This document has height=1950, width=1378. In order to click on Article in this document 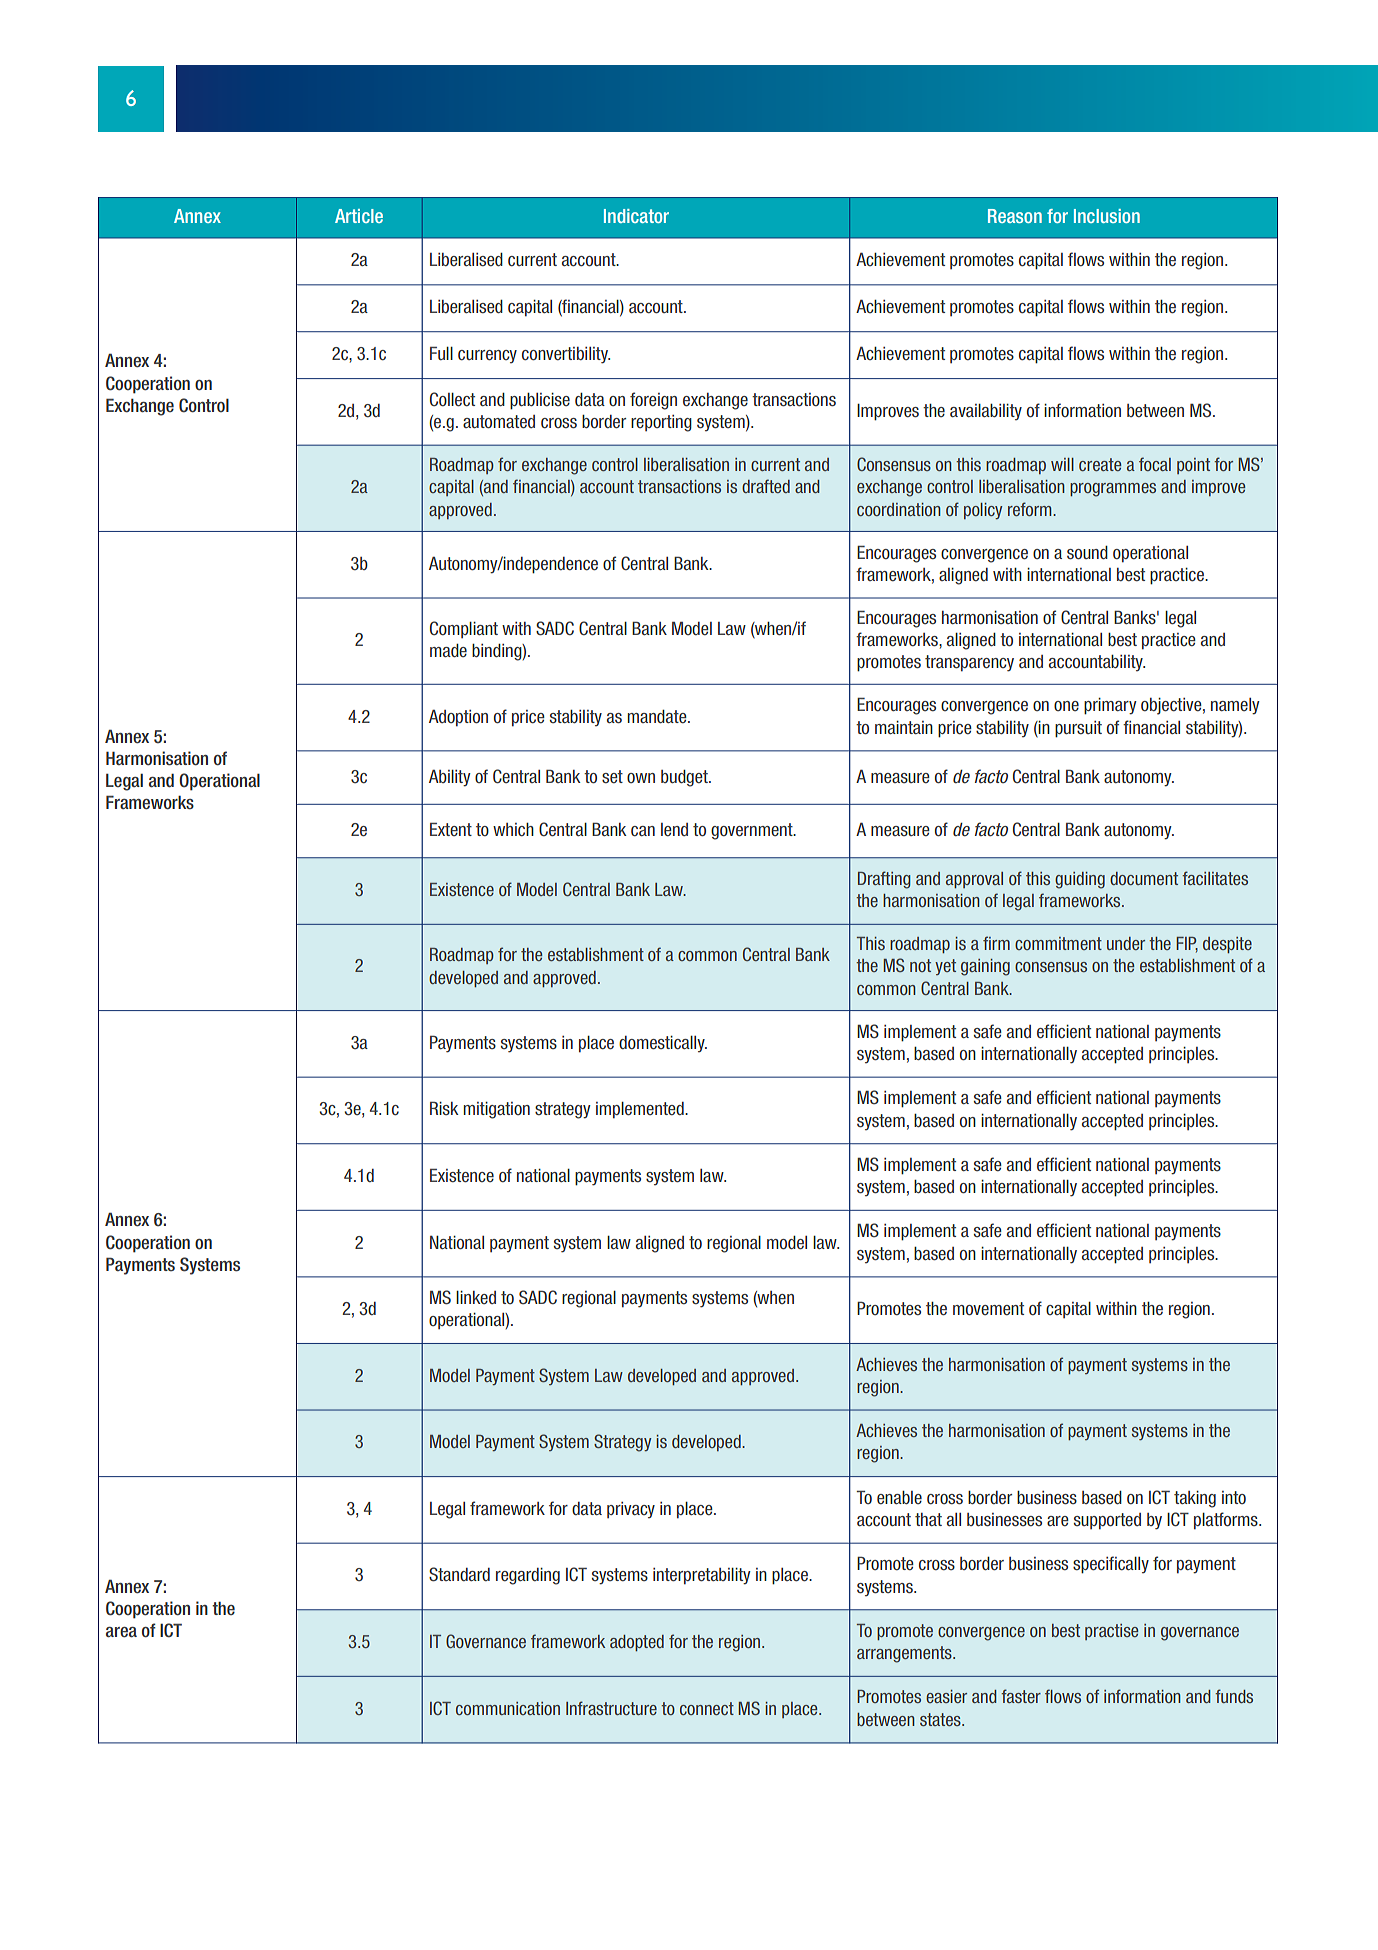, I will do `click(359, 216)`.
